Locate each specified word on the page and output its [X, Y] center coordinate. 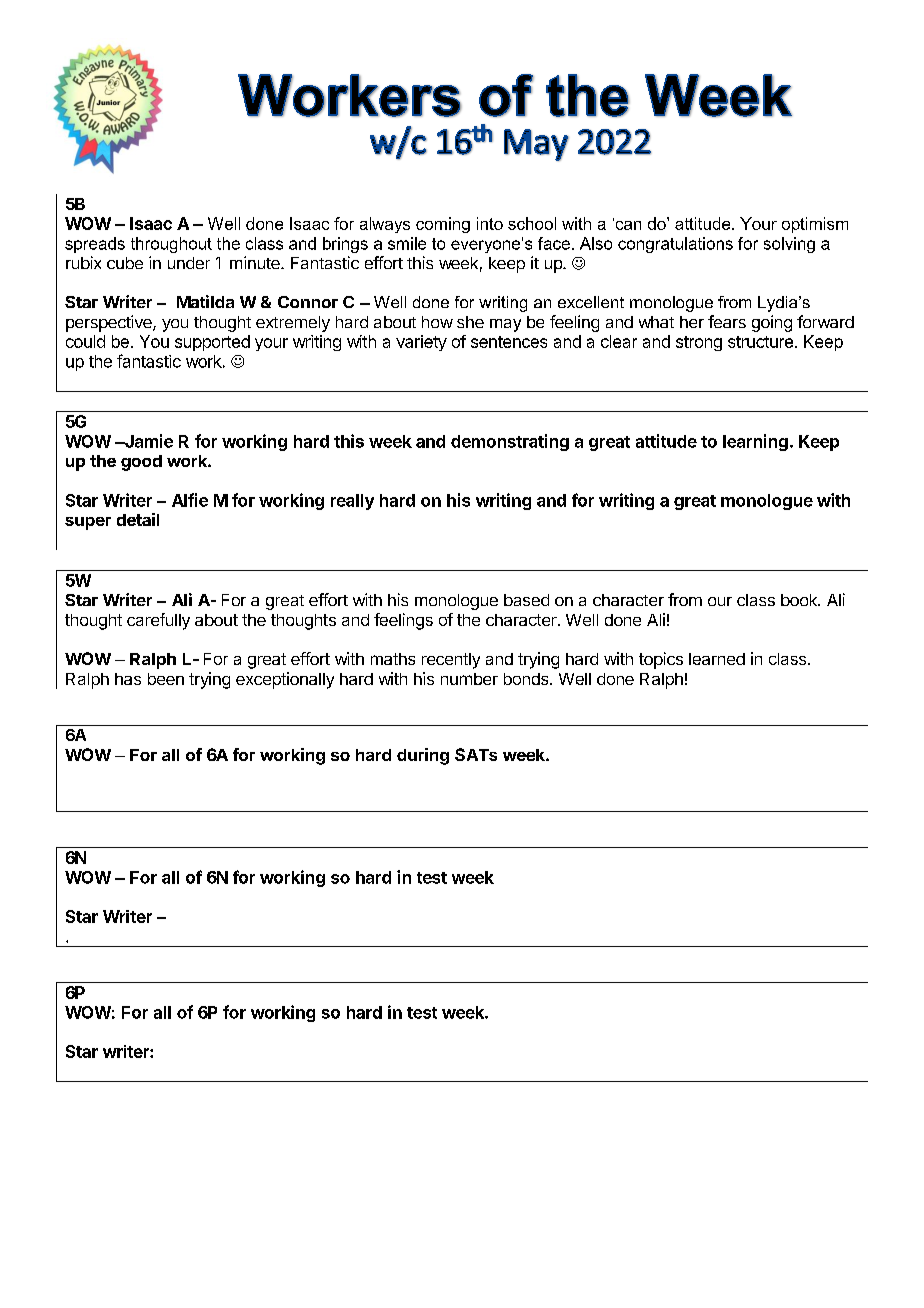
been [166, 679]
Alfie [190, 500]
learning [755, 442]
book [800, 600]
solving [789, 245]
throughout [171, 245]
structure [760, 342]
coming [443, 225]
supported [212, 343]
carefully [158, 621]
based [526, 600]
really [352, 502]
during [423, 756]
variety [421, 343]
